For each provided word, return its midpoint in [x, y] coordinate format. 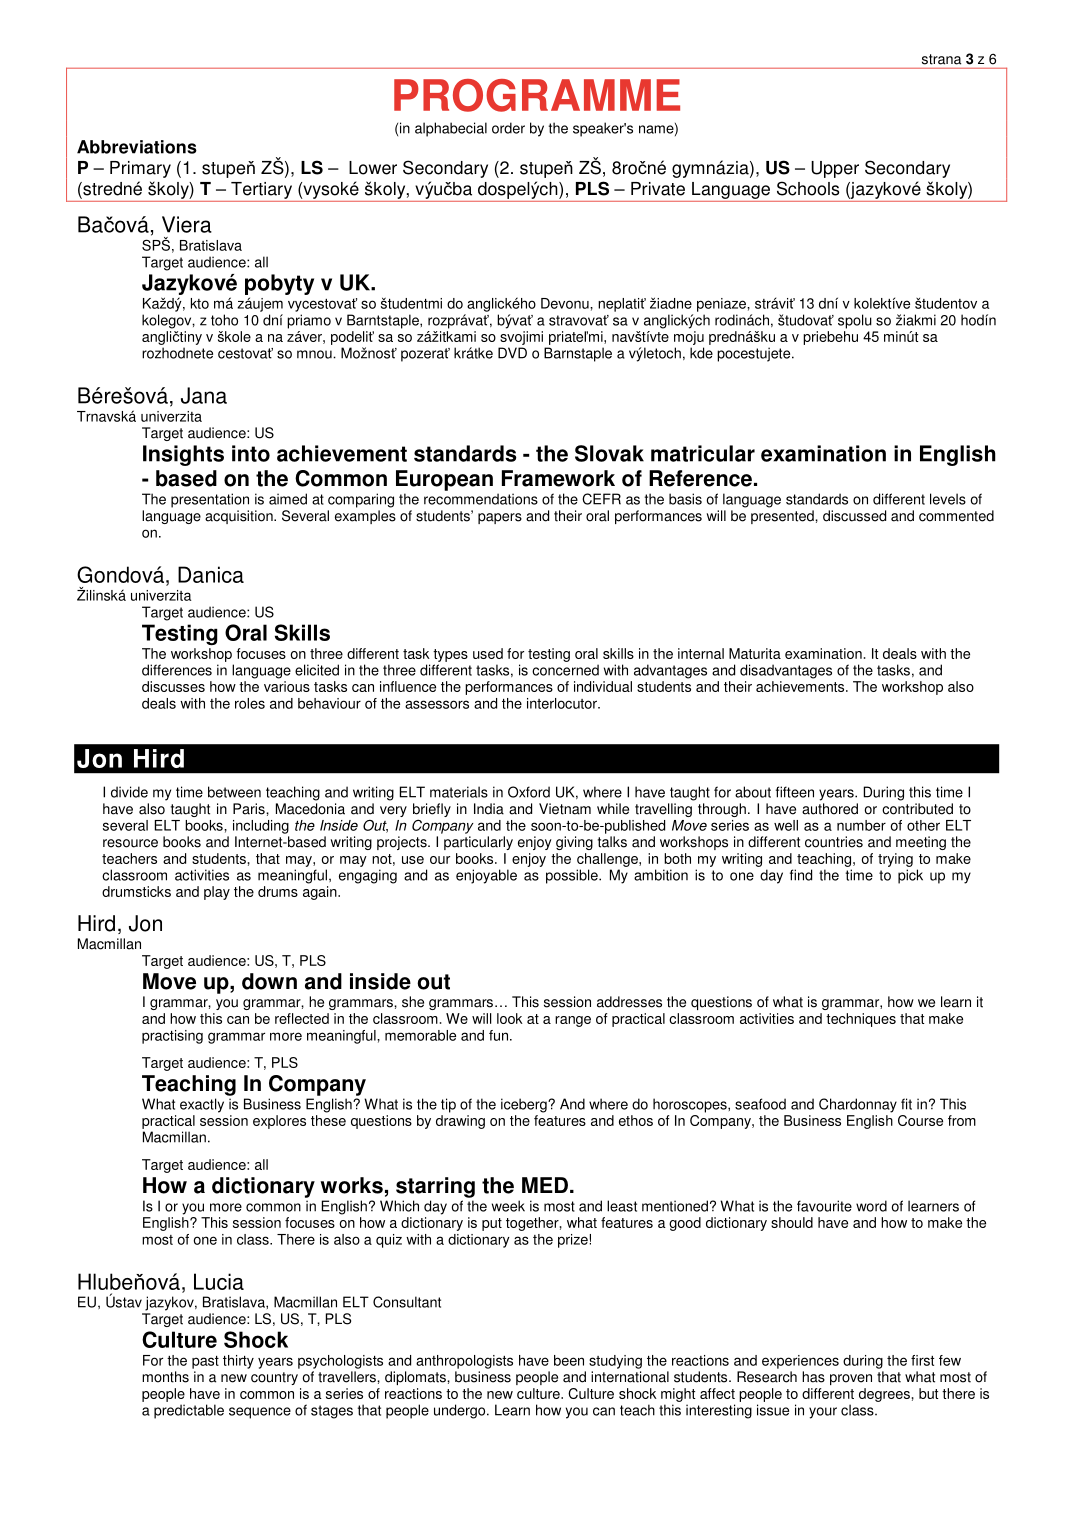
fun [500, 1035]
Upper [835, 169]
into [251, 453]
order [508, 128]
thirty [238, 1362]
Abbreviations [137, 147]
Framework [558, 478]
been [569, 1360]
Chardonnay [858, 1105]
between [234, 792]
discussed [854, 516]
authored [830, 809]
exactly [202, 1105]
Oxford [529, 792]
